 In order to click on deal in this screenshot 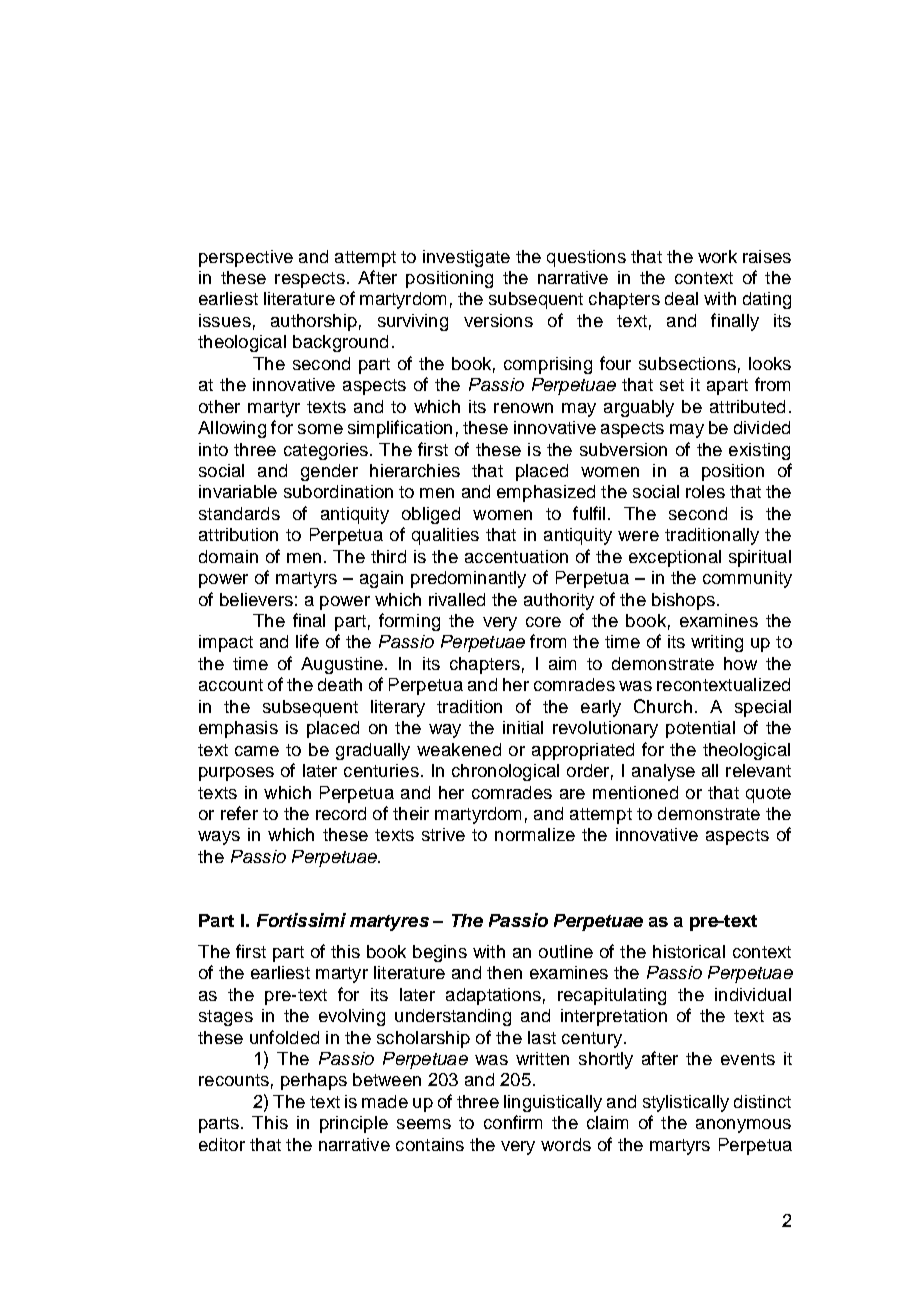, I will do `click(681, 298)`.
